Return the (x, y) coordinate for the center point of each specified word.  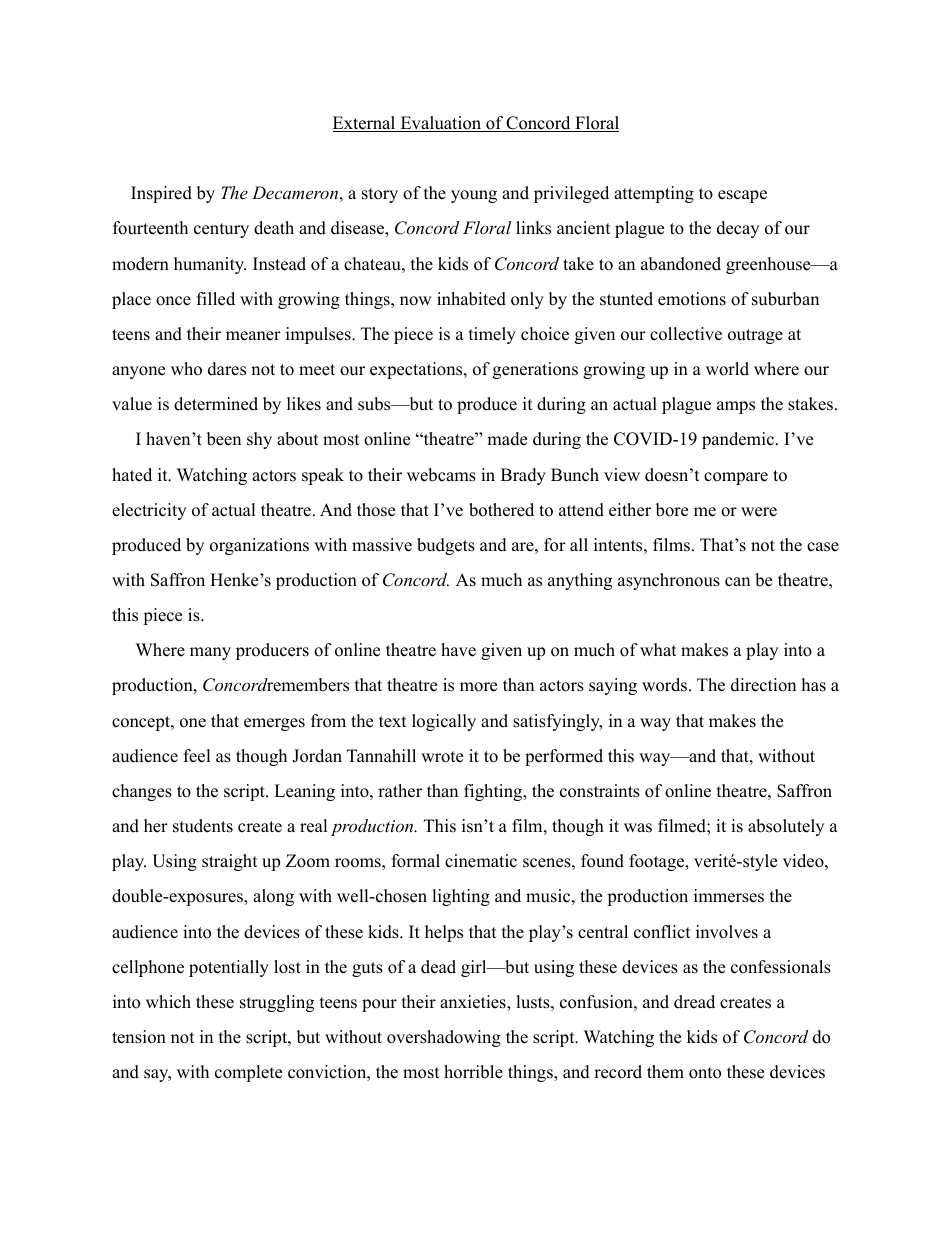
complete (248, 1073)
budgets (446, 546)
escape (742, 196)
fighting (494, 792)
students (203, 826)
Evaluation (440, 124)
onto (705, 1073)
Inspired (161, 194)
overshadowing (444, 1038)
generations (535, 370)
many (210, 653)
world (727, 369)
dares (227, 369)
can (737, 582)
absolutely (786, 827)
